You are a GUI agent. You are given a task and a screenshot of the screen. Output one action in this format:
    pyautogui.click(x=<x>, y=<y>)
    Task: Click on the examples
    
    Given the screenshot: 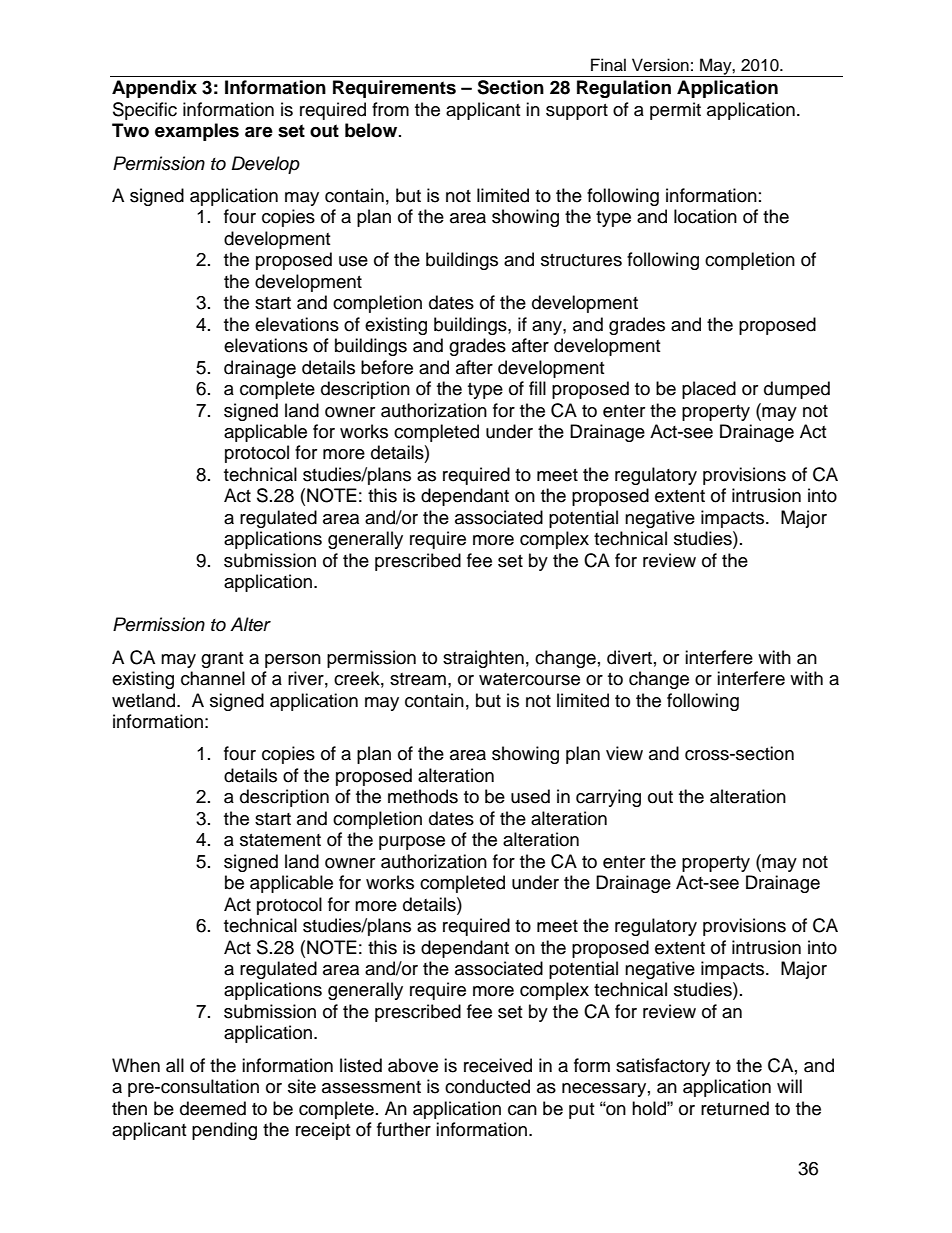 What is the action you would take?
    pyautogui.click(x=197, y=132)
